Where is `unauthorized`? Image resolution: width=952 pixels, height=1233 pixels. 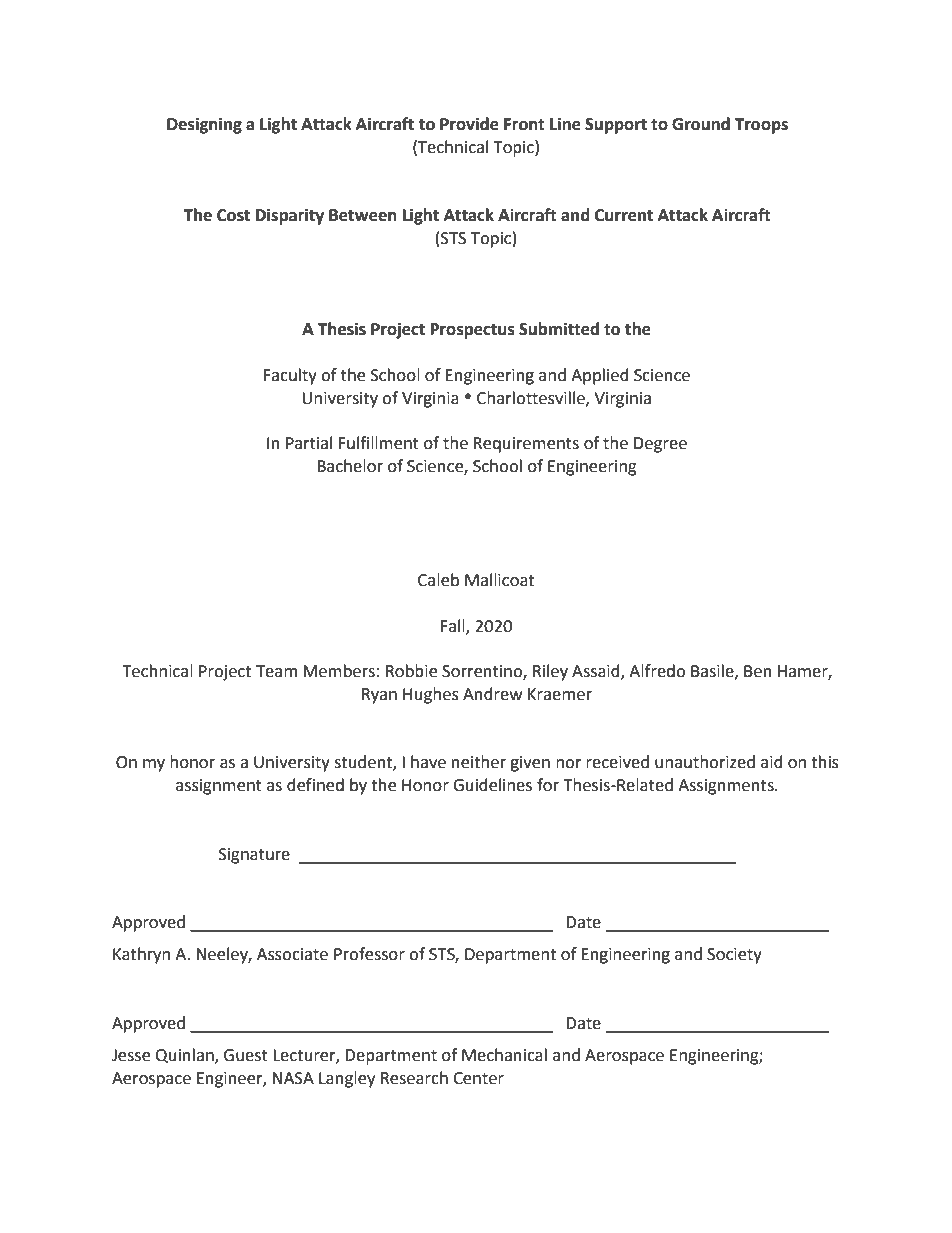
unauthorized is located at coordinates (705, 762).
